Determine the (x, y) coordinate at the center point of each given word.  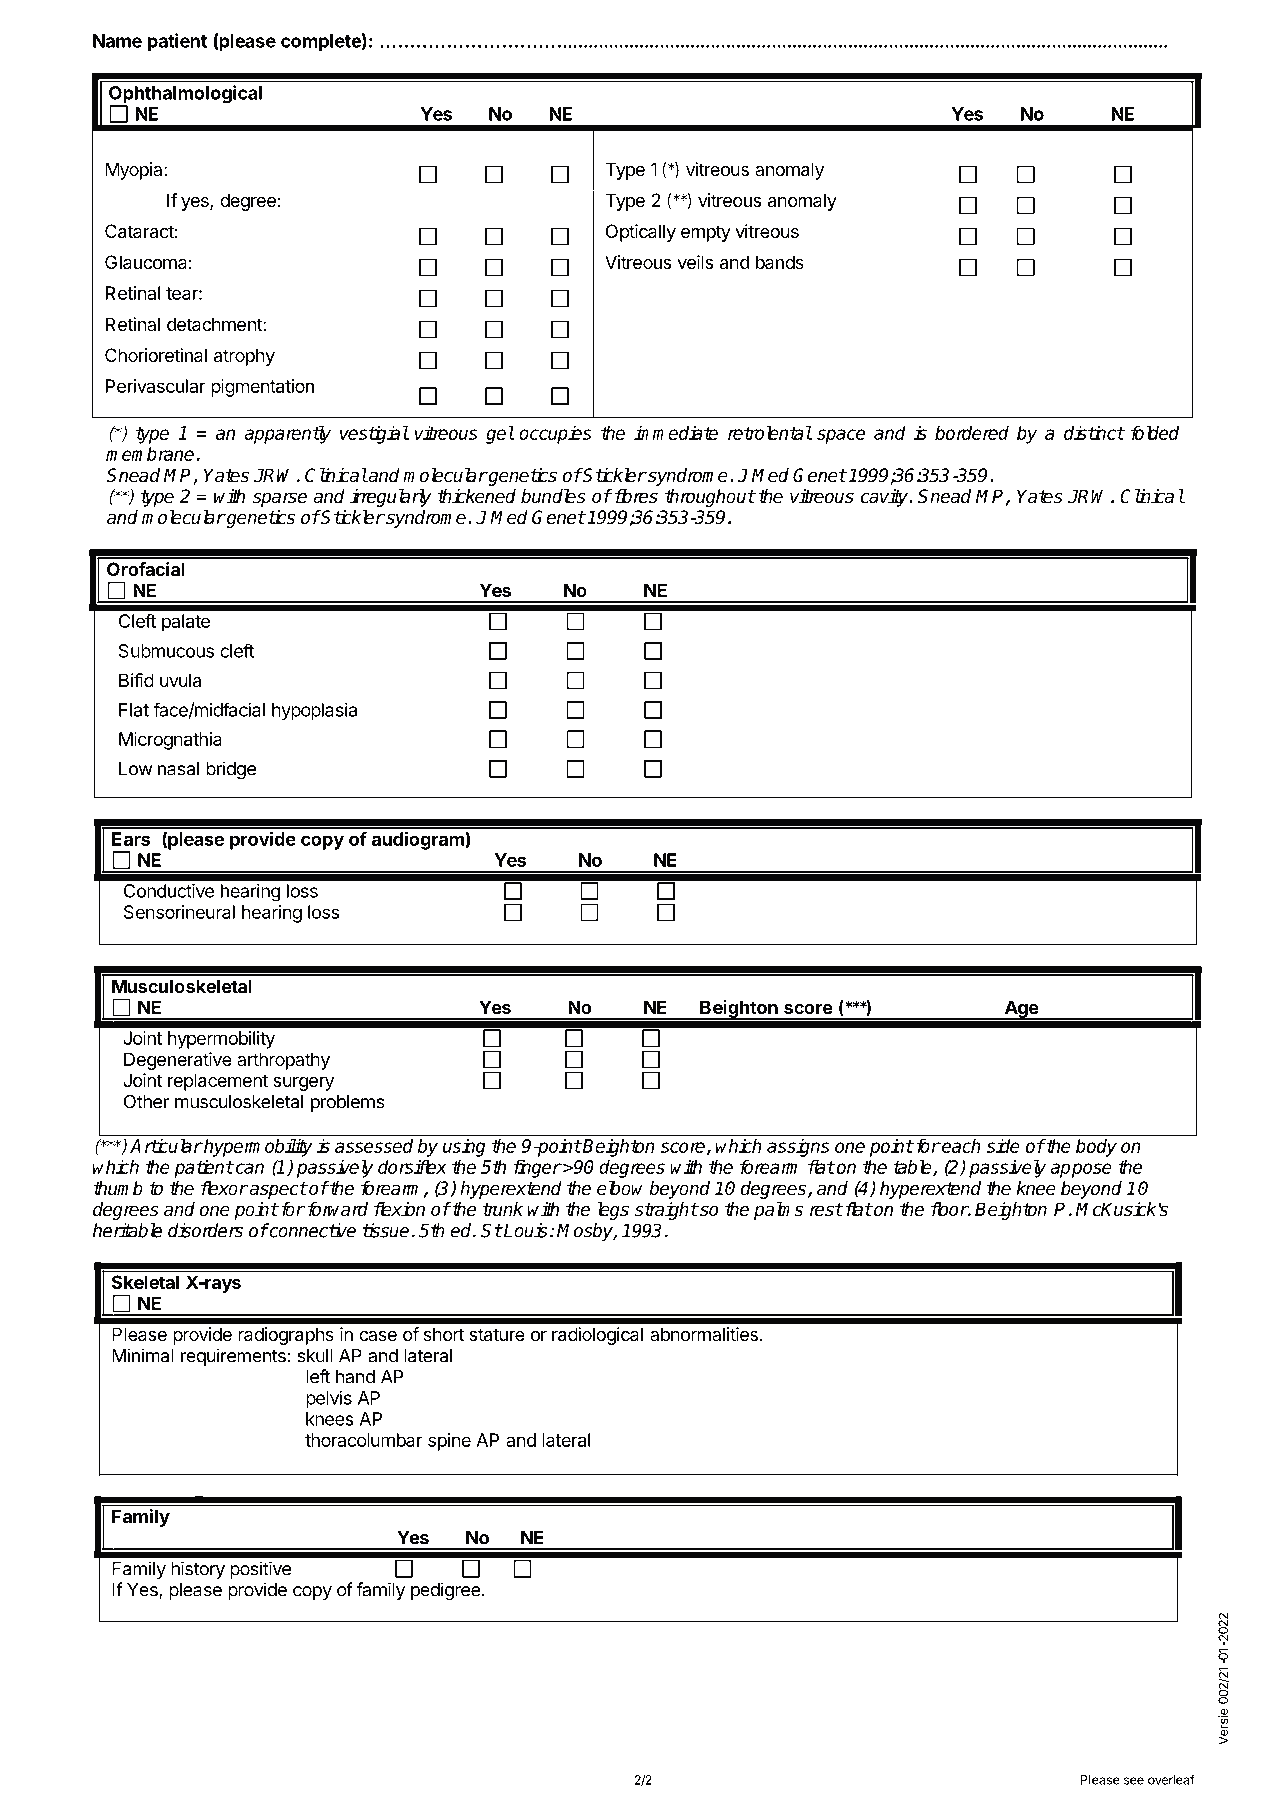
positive (260, 1570)
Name (117, 41)
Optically (641, 233)
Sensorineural (179, 912)
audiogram (419, 840)
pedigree (446, 1591)
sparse (280, 499)
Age (1021, 1010)
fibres (635, 496)
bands (780, 262)
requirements (233, 1357)
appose (1081, 1170)
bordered (972, 432)
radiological (597, 1336)
